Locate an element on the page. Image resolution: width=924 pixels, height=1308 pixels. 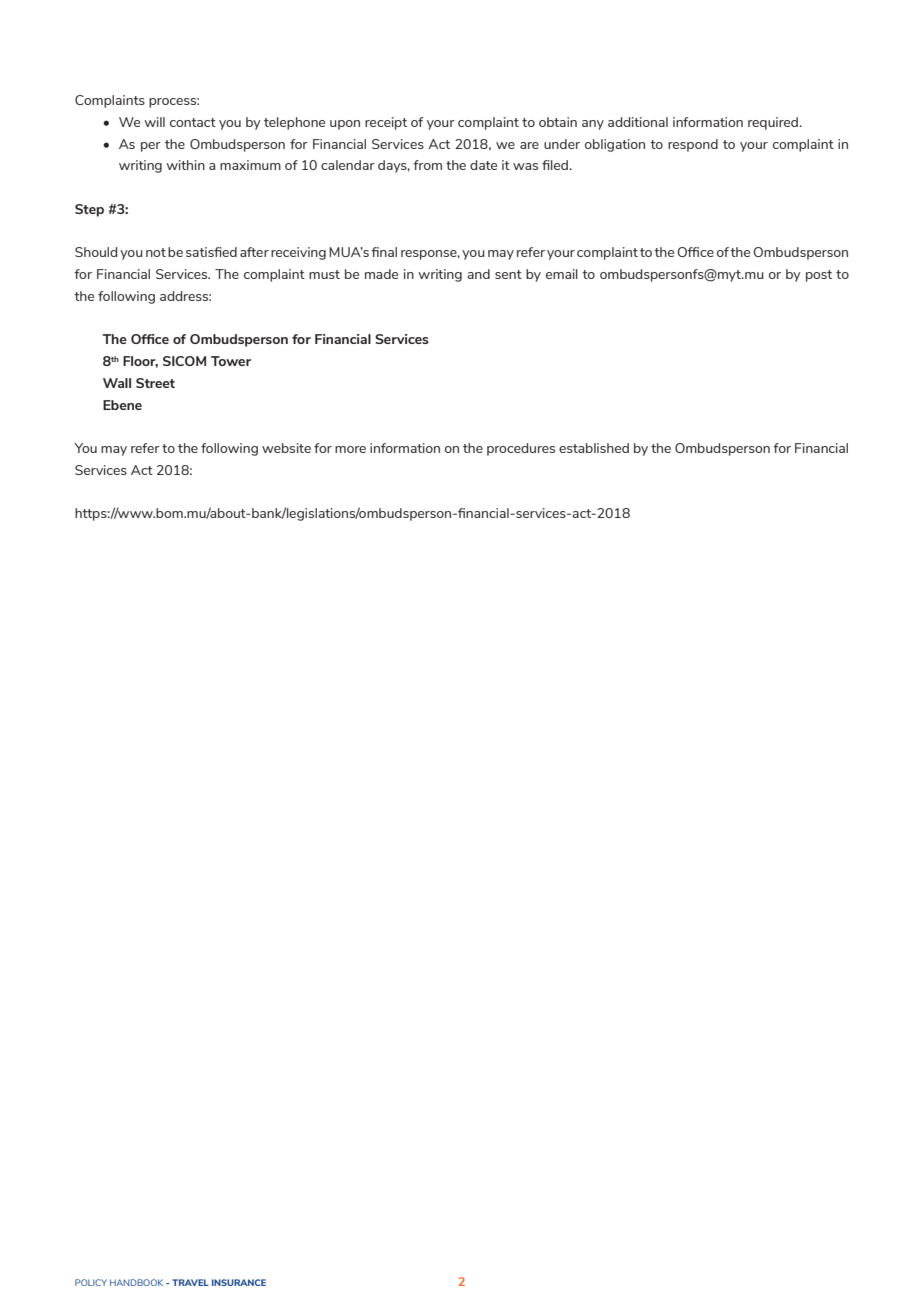
website is located at coordinates (286, 448).
